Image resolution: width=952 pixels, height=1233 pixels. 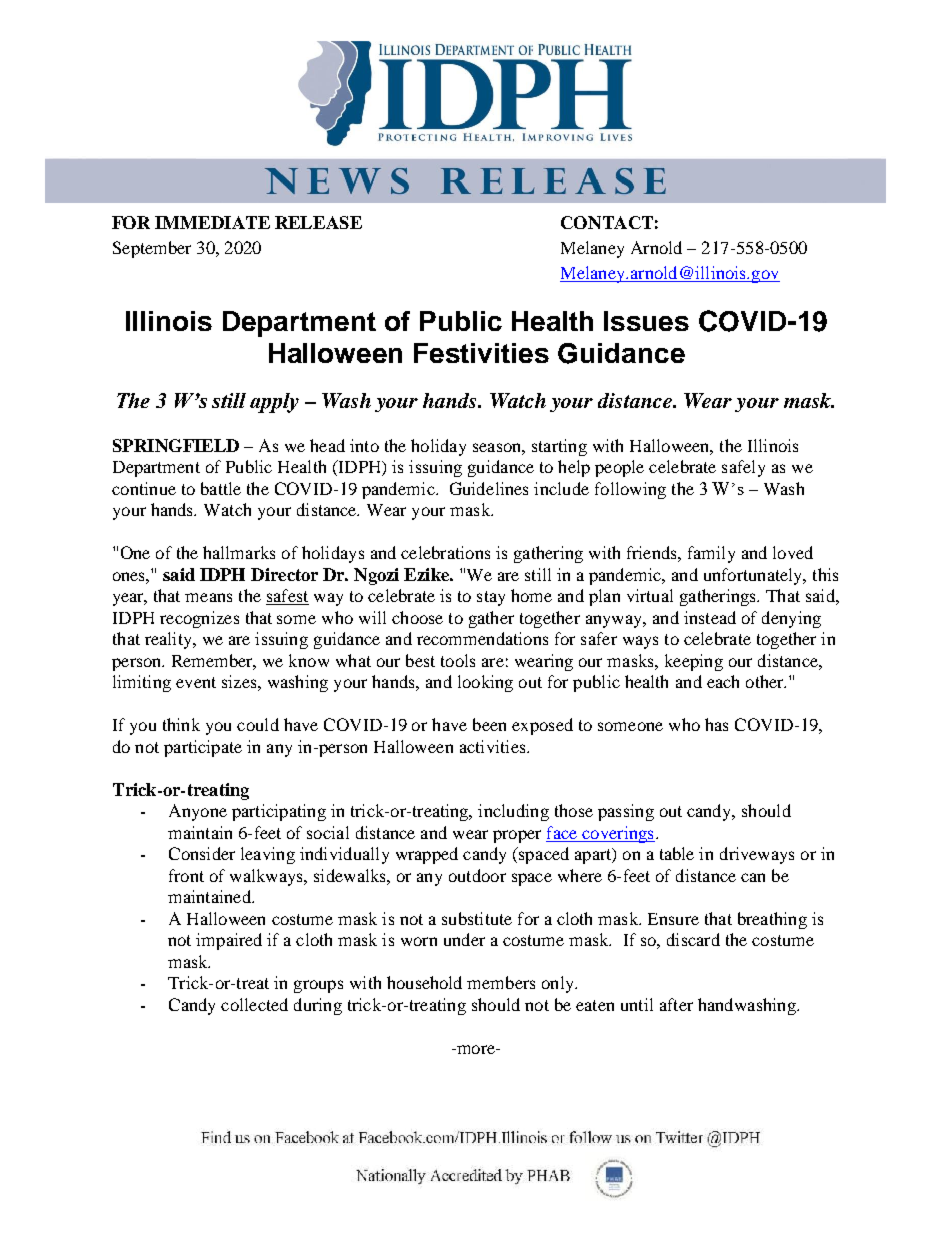 I want to click on recognizes, so click(x=199, y=619).
